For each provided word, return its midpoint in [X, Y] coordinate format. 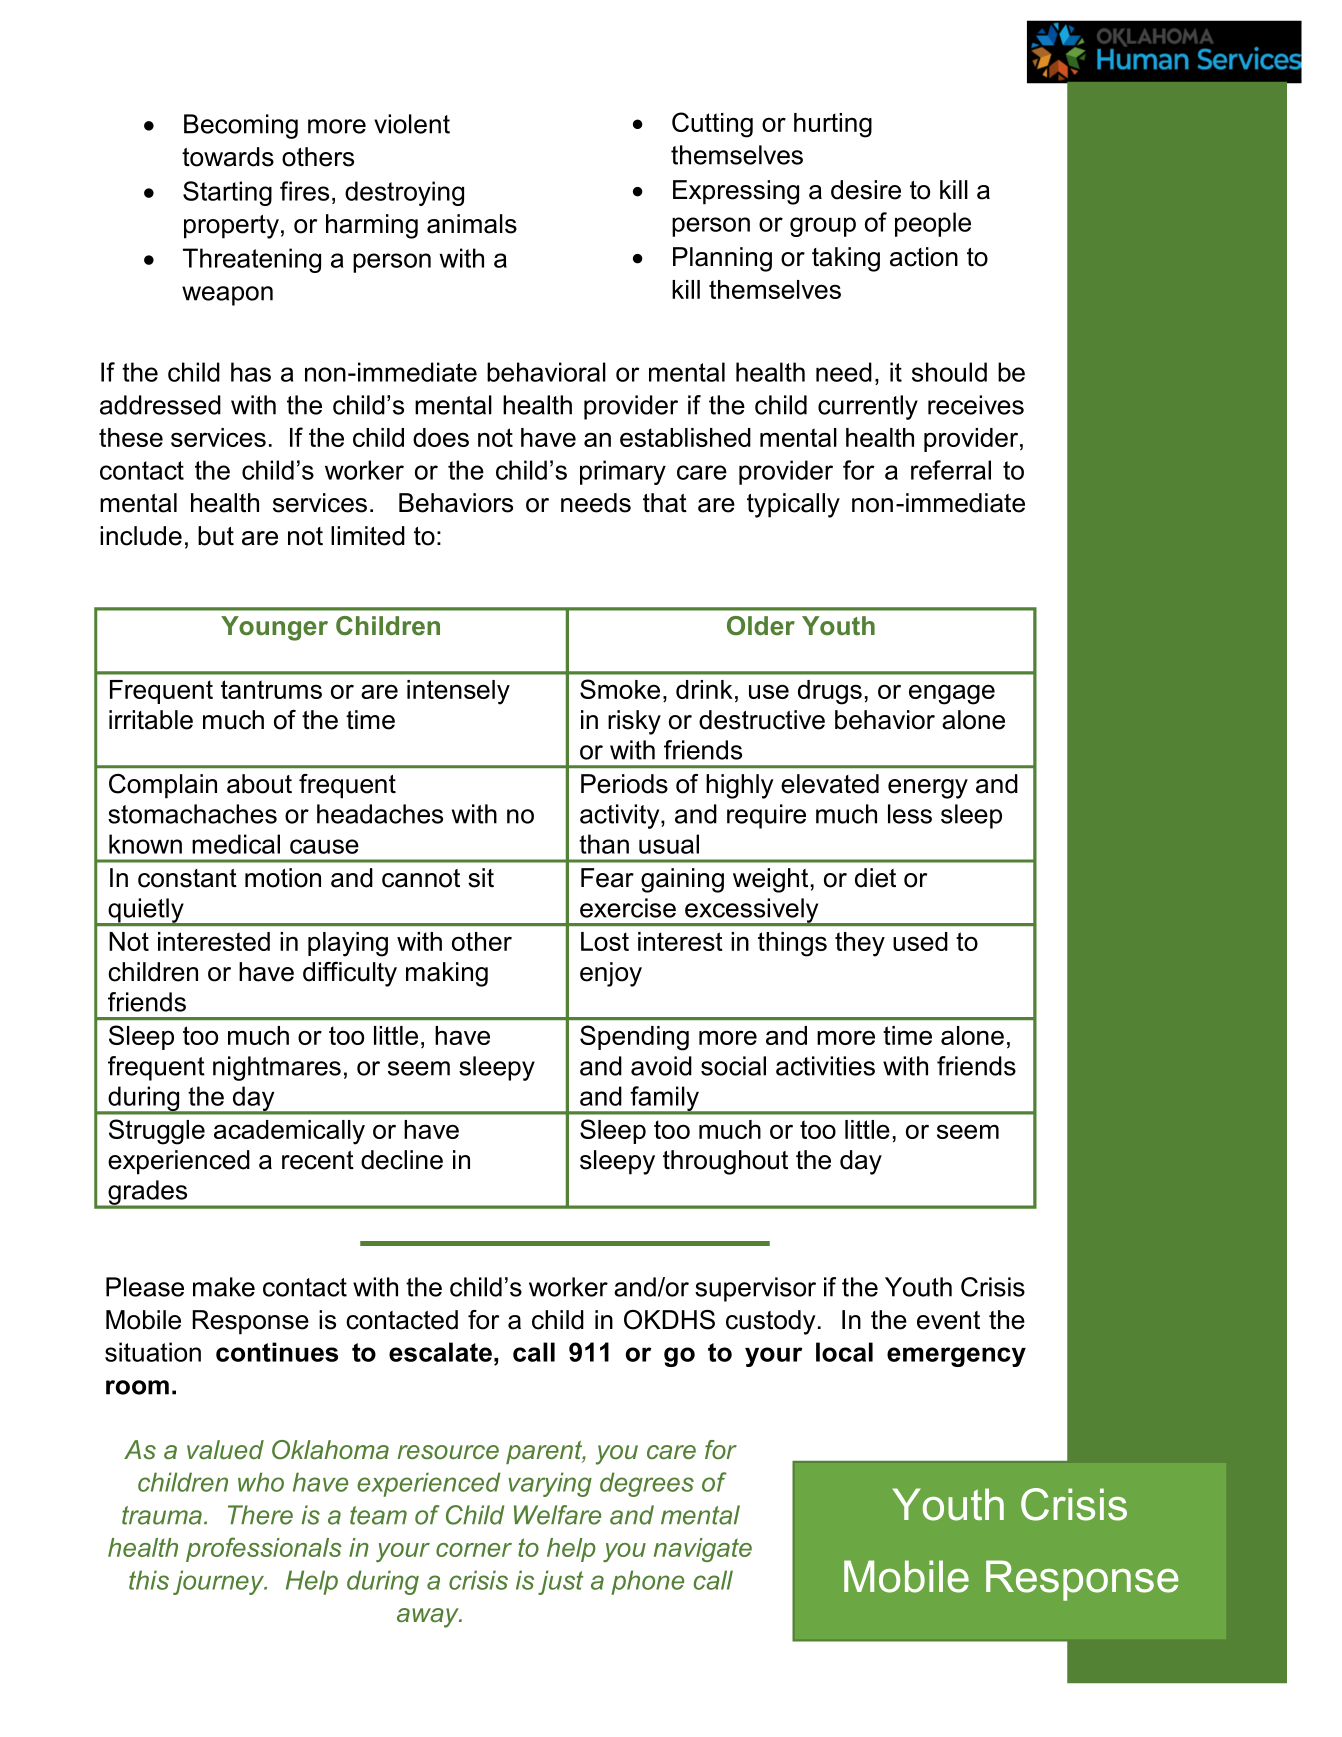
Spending [634, 1038]
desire [866, 190]
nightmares [277, 1068]
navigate [703, 1550]
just [561, 1582]
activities [825, 1066]
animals [472, 224]
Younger [274, 628]
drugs [830, 692]
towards [228, 157]
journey [220, 1582]
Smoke [620, 689]
